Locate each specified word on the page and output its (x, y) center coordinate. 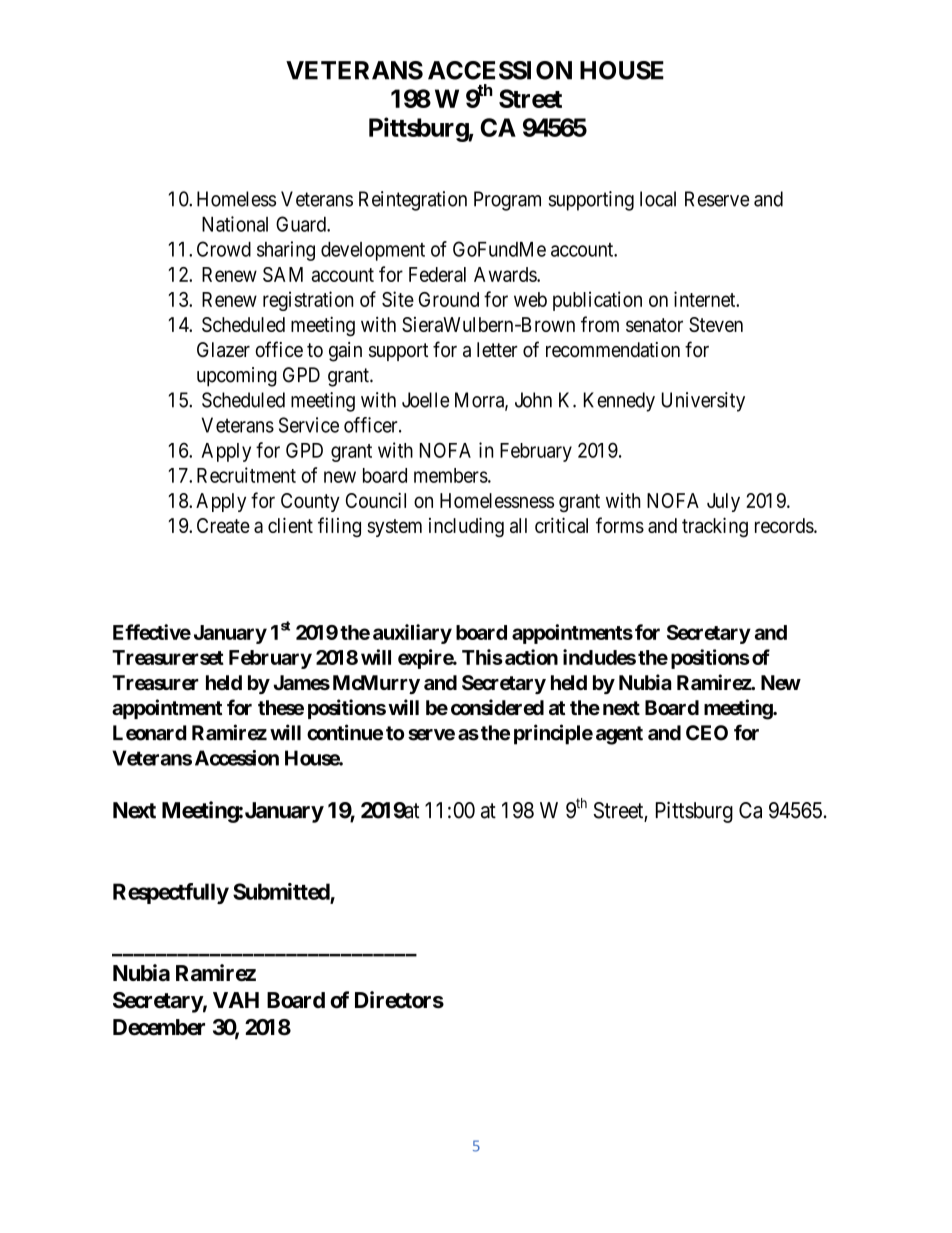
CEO (707, 733)
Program (507, 201)
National (235, 224)
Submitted (282, 893)
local (658, 199)
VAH (236, 1000)
